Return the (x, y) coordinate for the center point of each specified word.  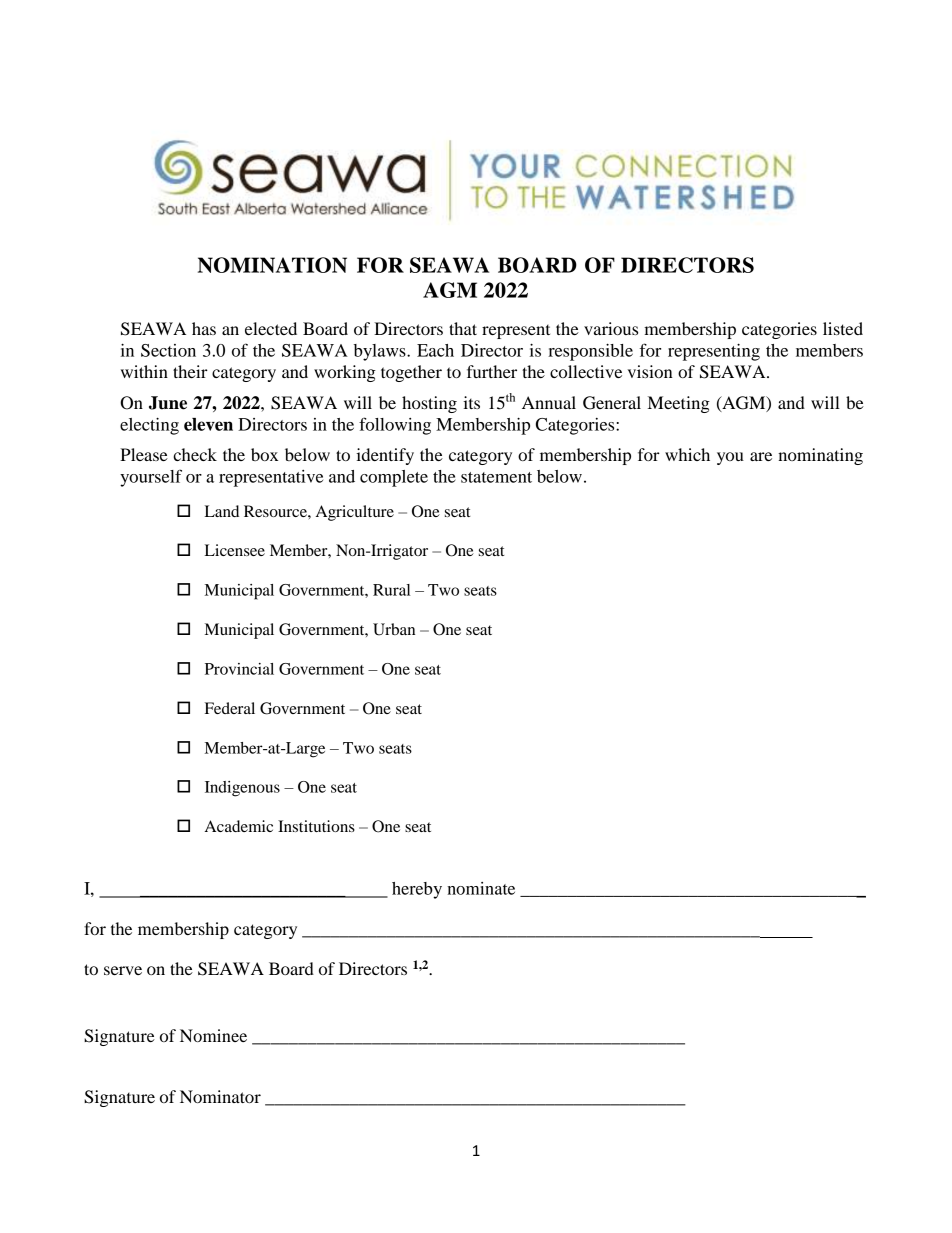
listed (843, 328)
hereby (417, 890)
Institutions (316, 826)
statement (496, 477)
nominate (481, 888)
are (761, 456)
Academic (239, 826)
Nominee (213, 1035)
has (204, 328)
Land (222, 511)
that (463, 328)
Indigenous (242, 789)
